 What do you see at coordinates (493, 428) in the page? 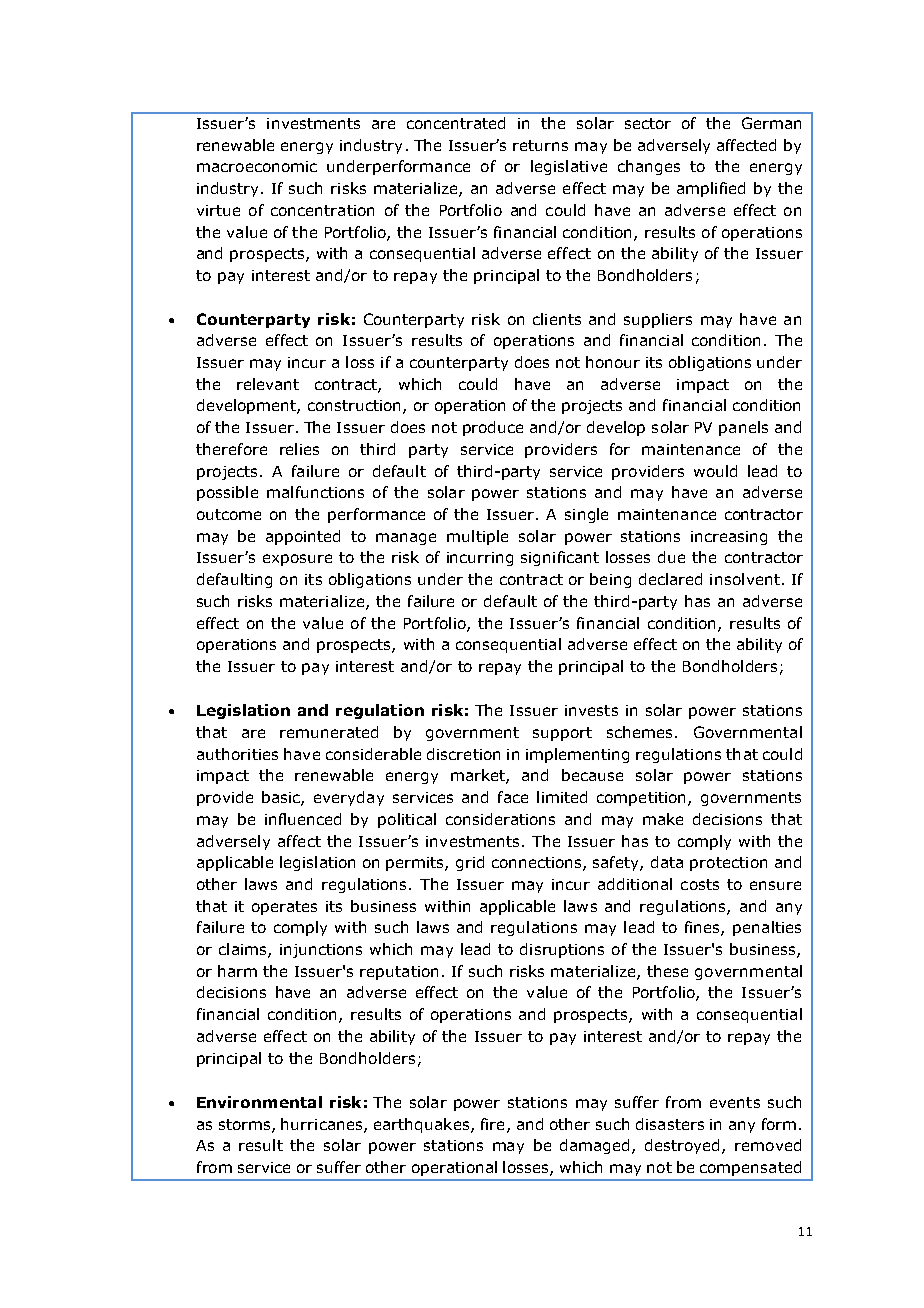
I see `produce` at bounding box center [493, 428].
